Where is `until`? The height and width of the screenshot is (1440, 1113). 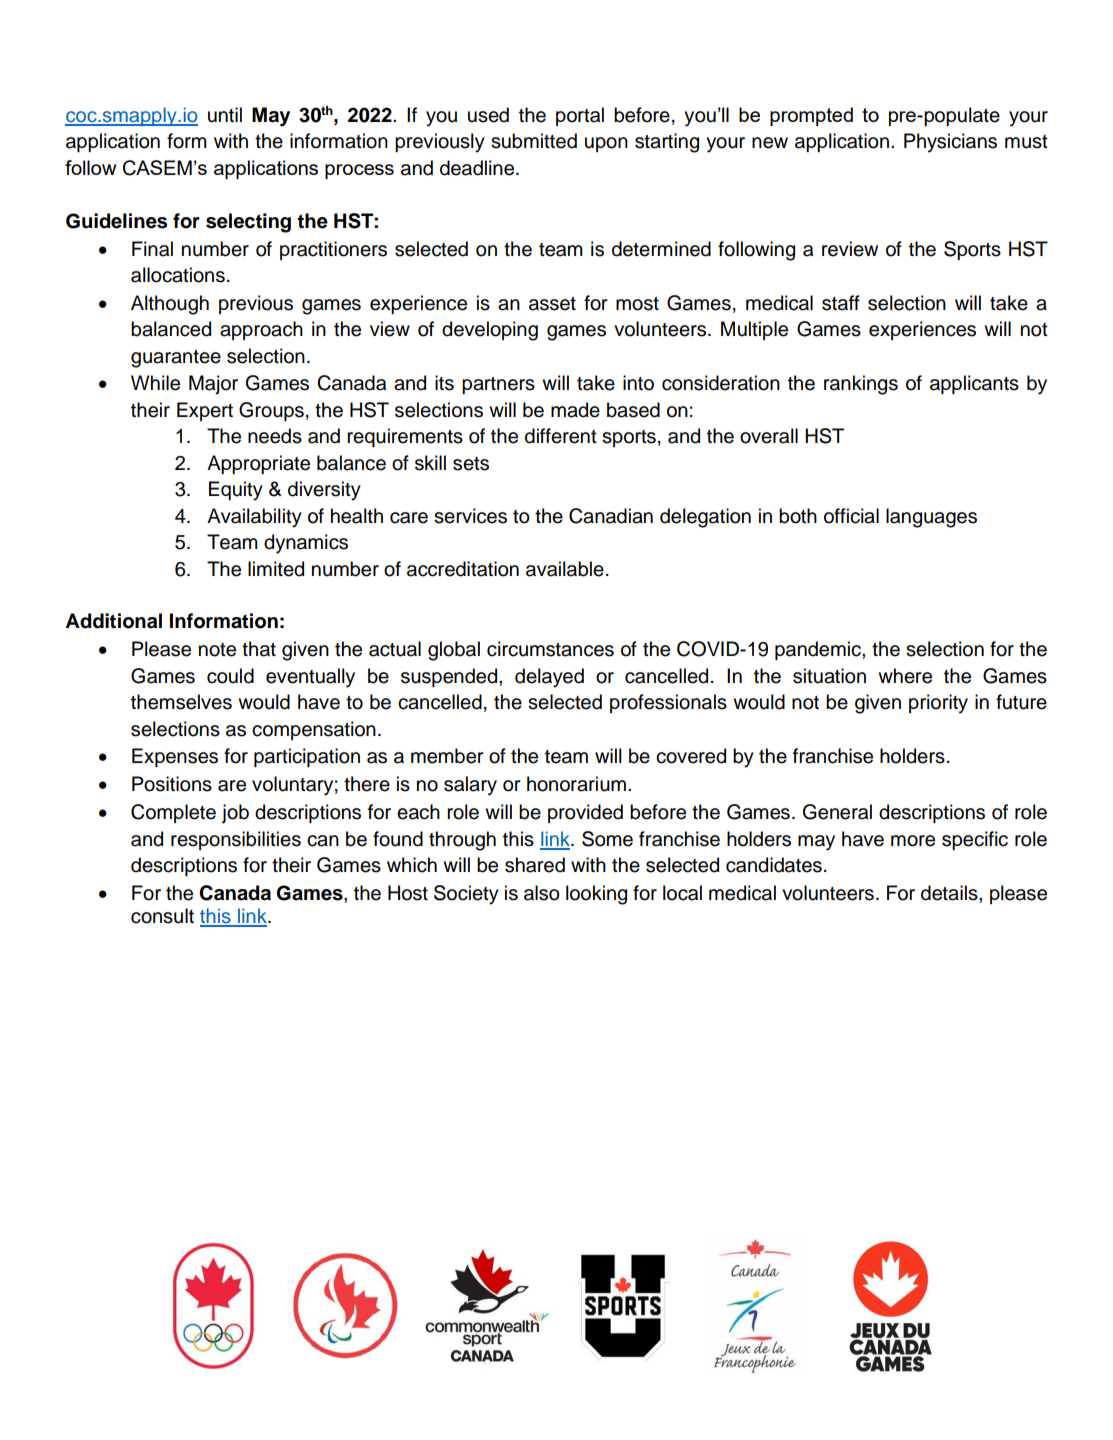 until is located at coordinates (225, 115).
